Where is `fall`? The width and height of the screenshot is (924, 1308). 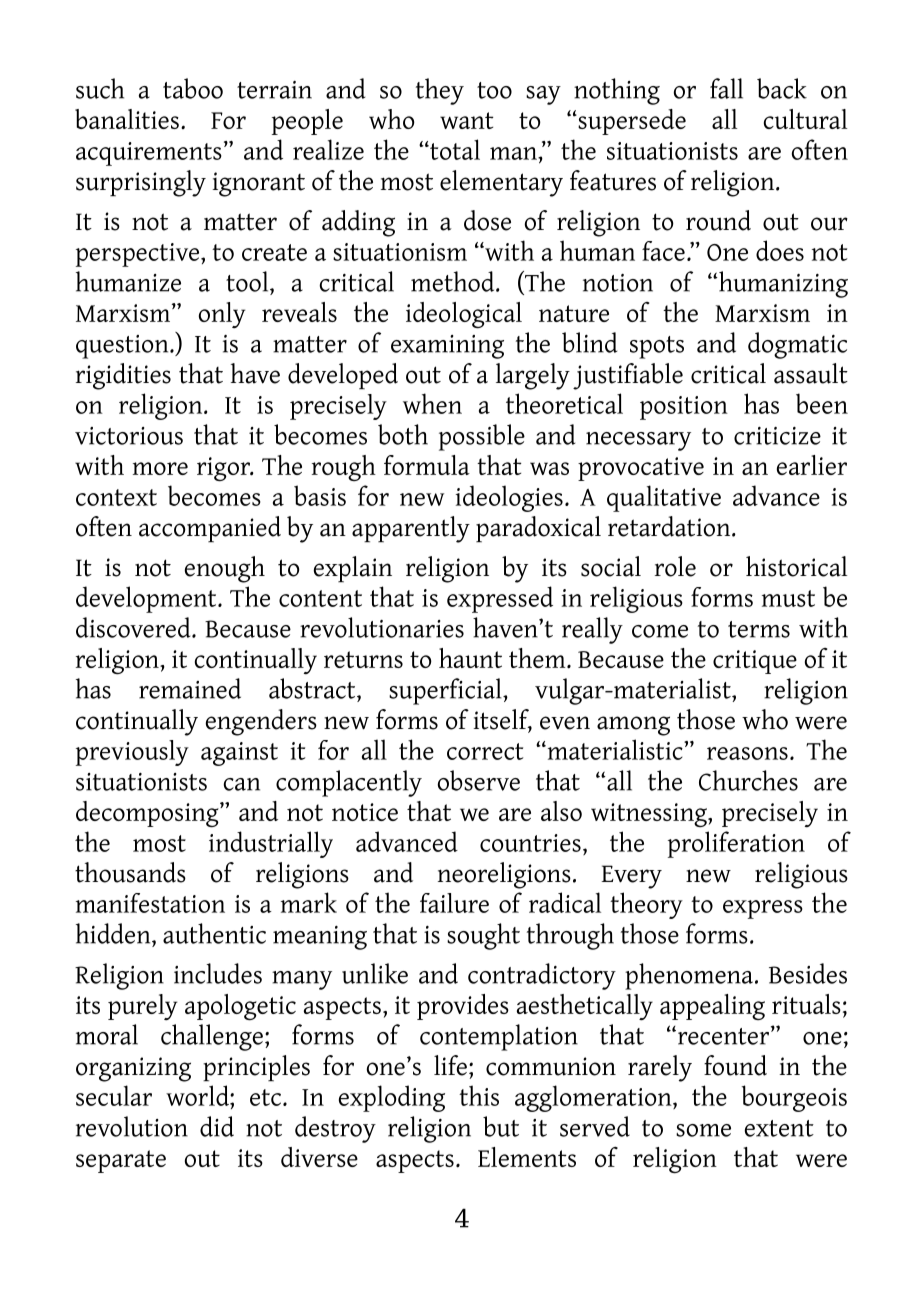 fall is located at coordinates (726, 88).
